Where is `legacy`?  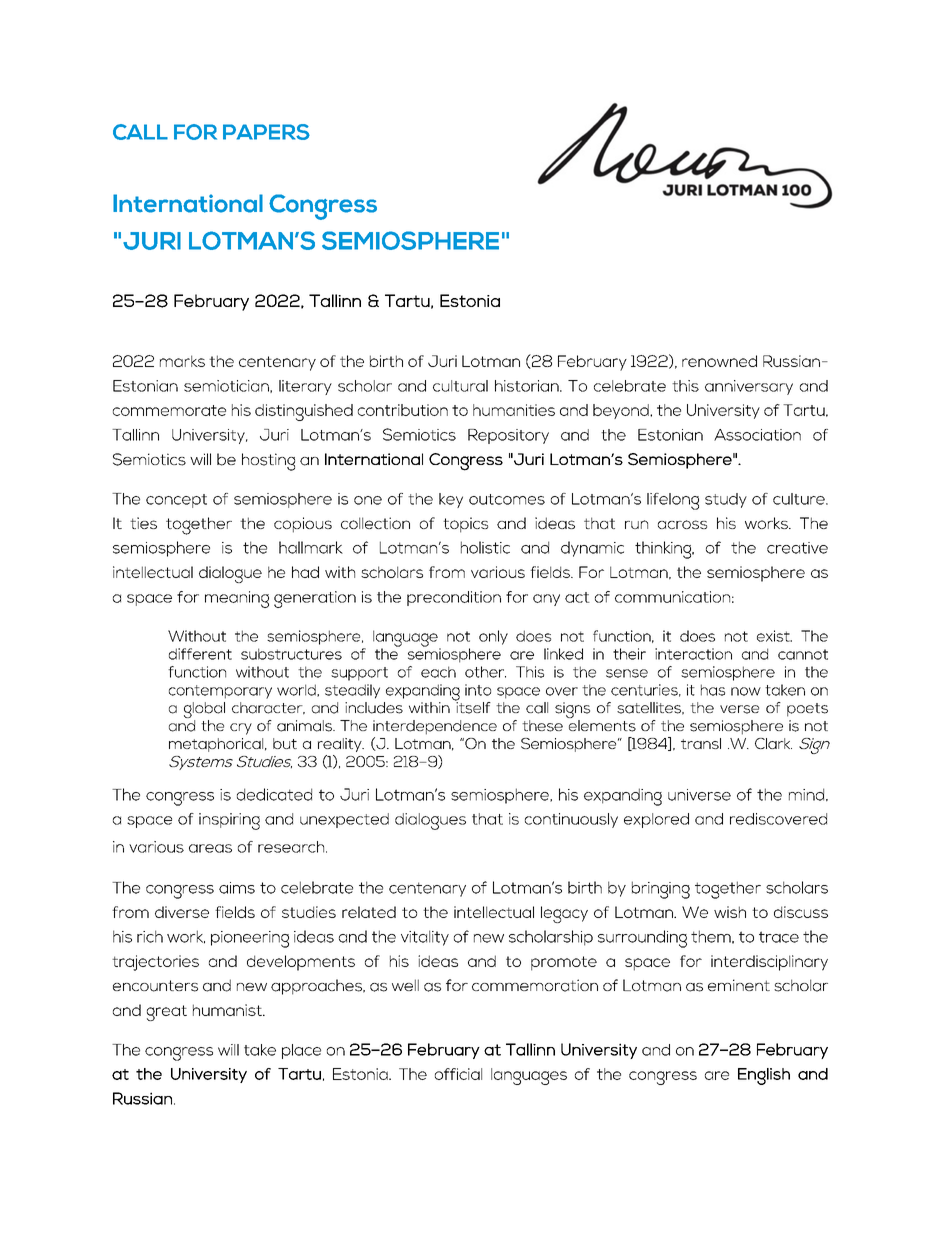
legacy is located at coordinates (564, 914).
